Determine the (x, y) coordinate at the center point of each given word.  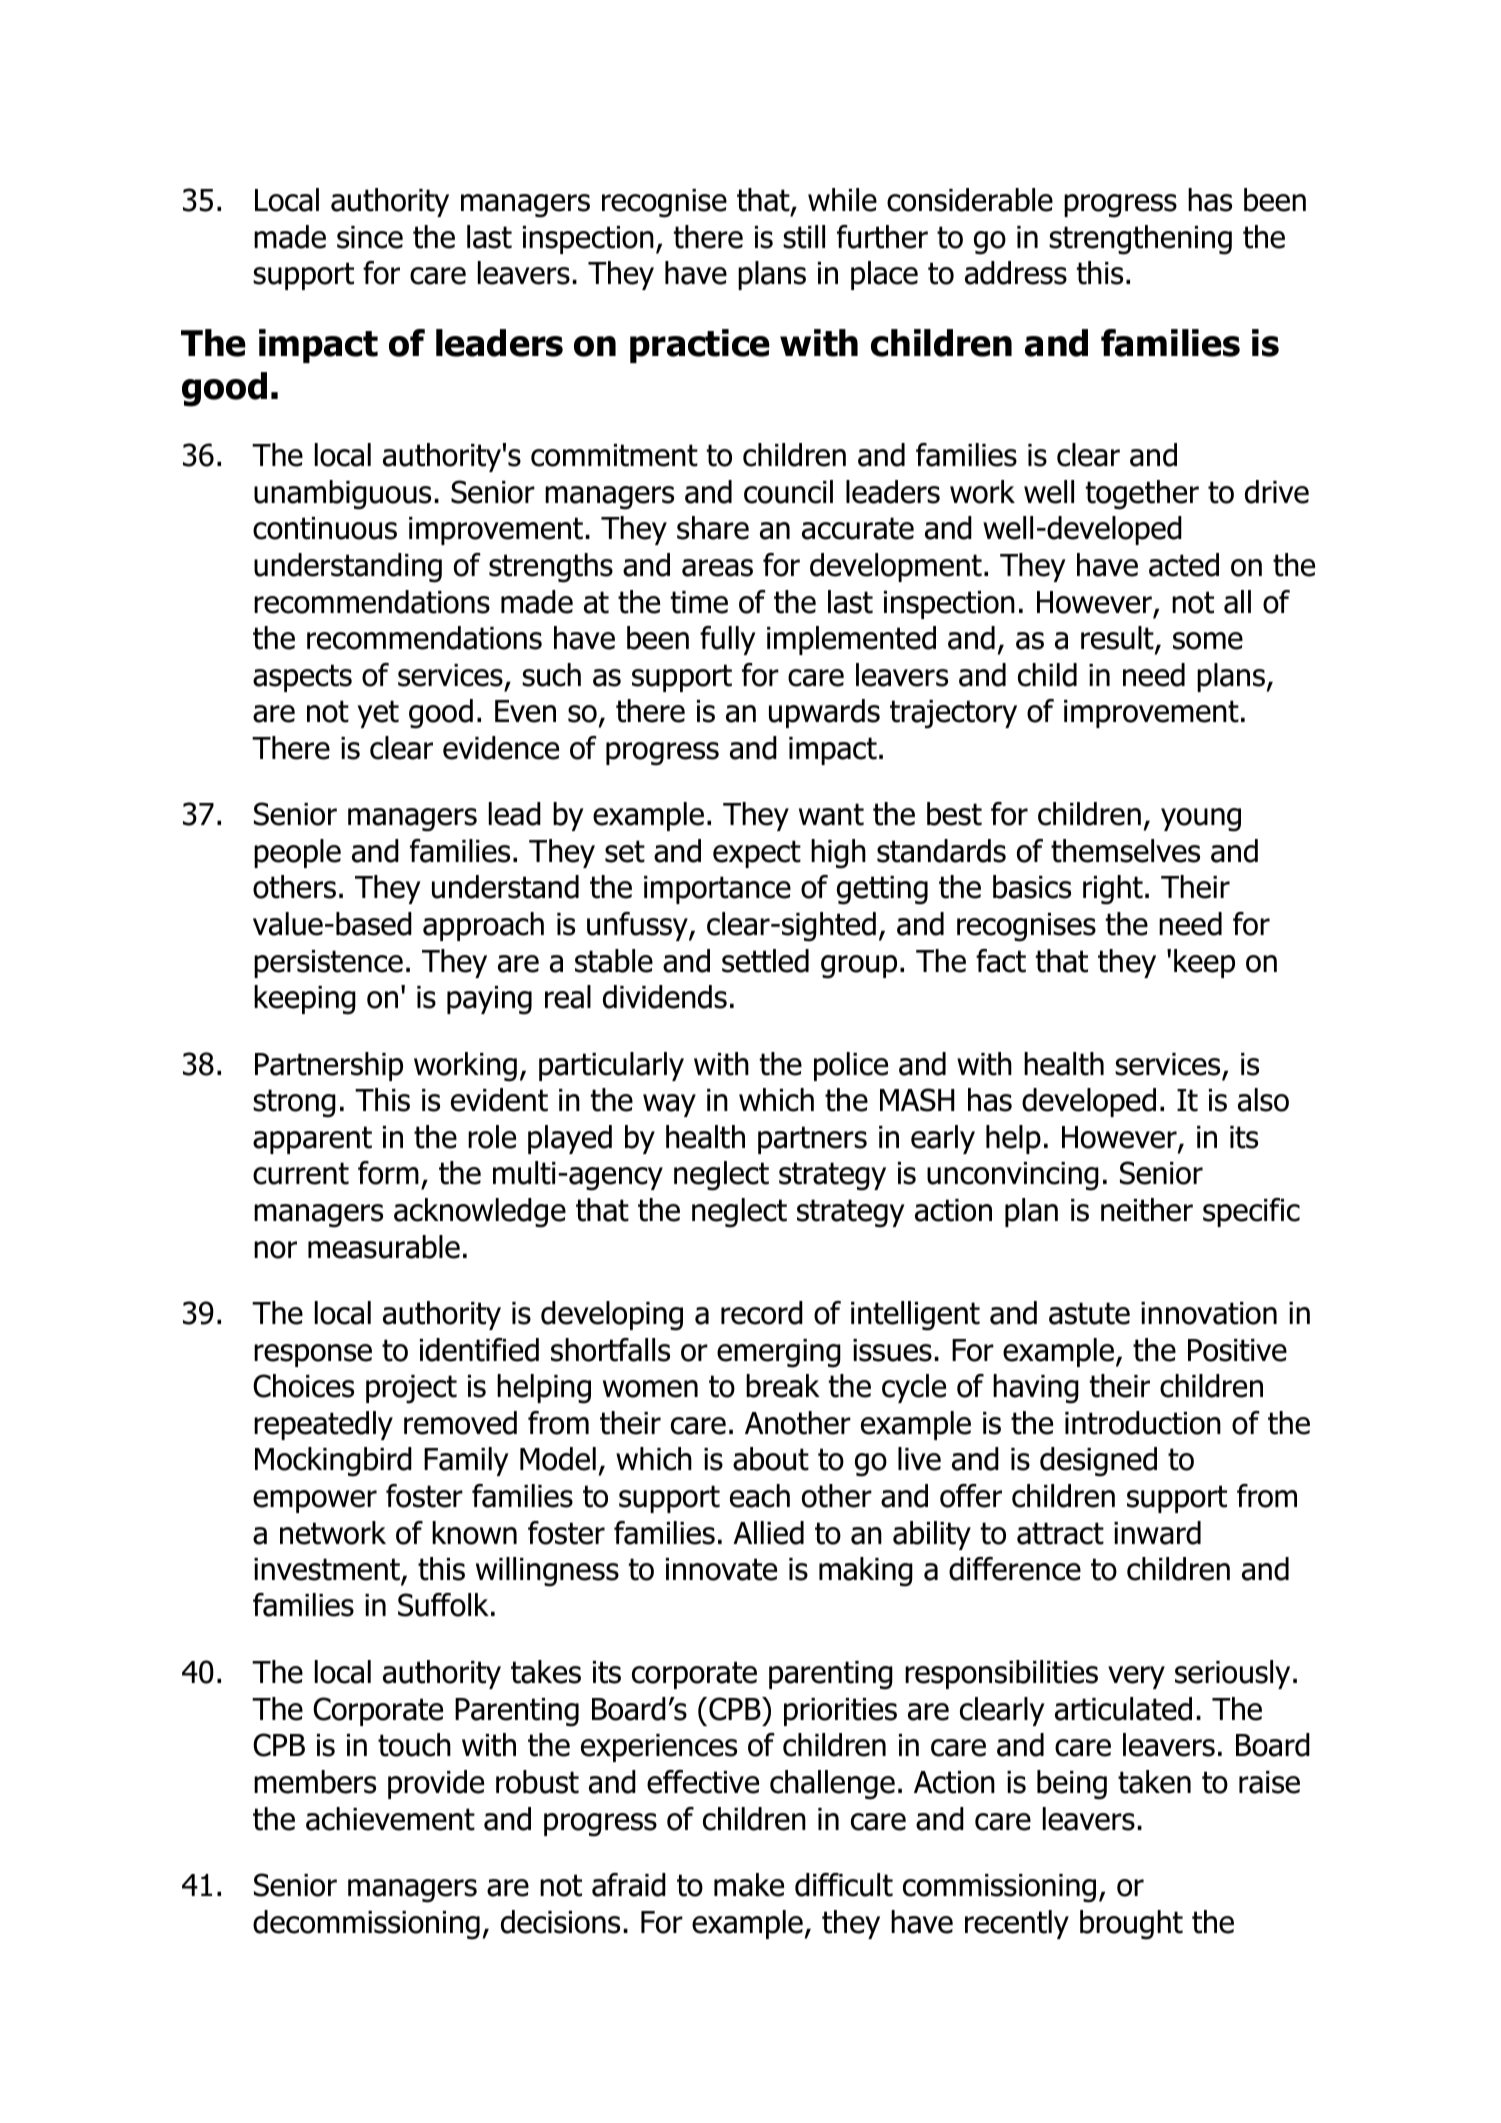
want (831, 814)
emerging (779, 1353)
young (1201, 820)
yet (378, 714)
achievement (390, 1819)
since (370, 237)
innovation (1209, 1313)
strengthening (1140, 240)
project (411, 1389)
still (804, 237)
